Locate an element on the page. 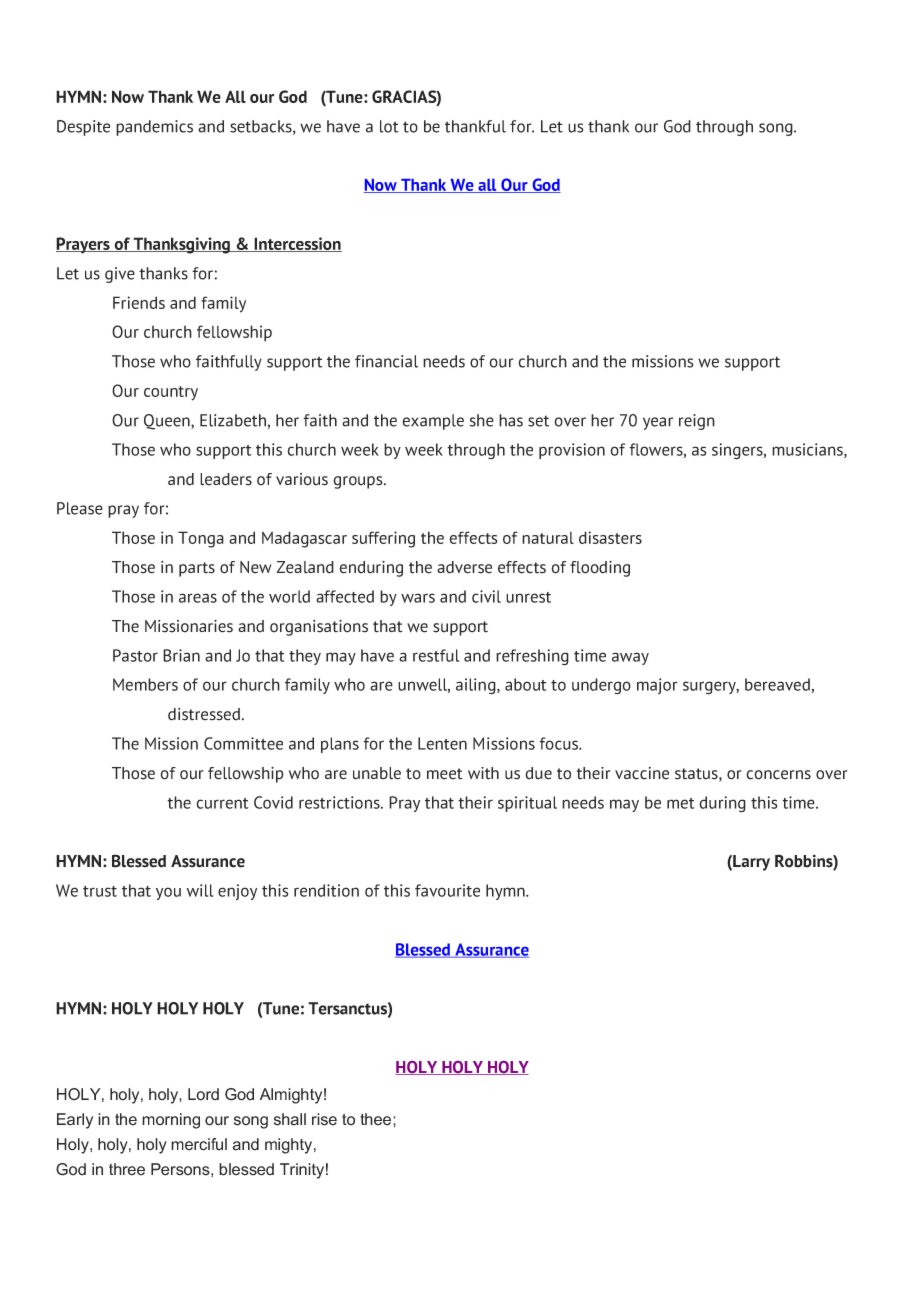 The width and height of the image is (924, 1308). major is located at coordinates (657, 686).
